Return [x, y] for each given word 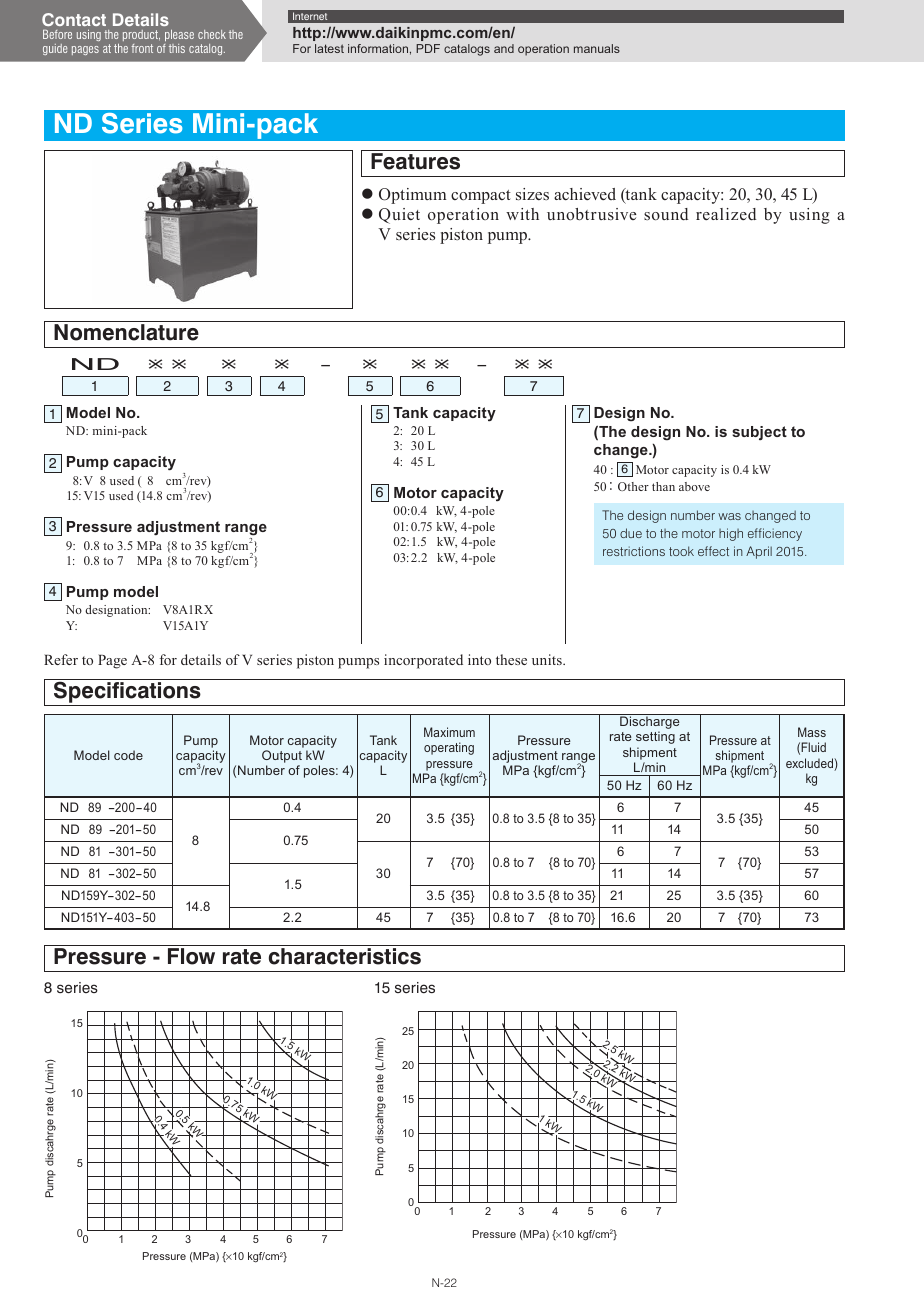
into [479, 659]
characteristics [345, 956]
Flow [191, 956]
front [142, 48]
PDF [428, 48]
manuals [597, 48]
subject [759, 433]
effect [713, 551]
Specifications [127, 691]
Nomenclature [126, 332]
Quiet [399, 216]
